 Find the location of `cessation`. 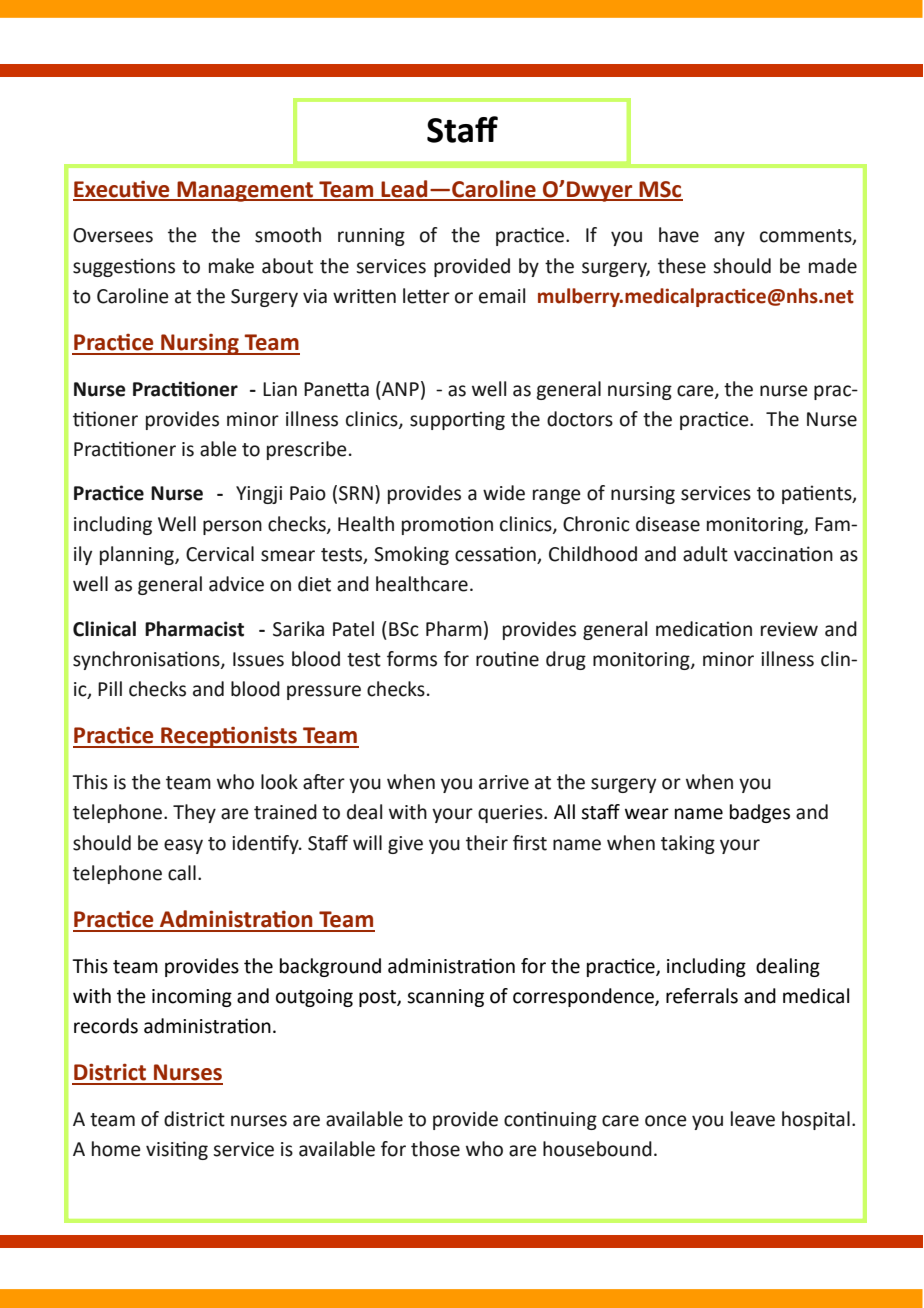

cessation is located at coordinates (496, 555).
